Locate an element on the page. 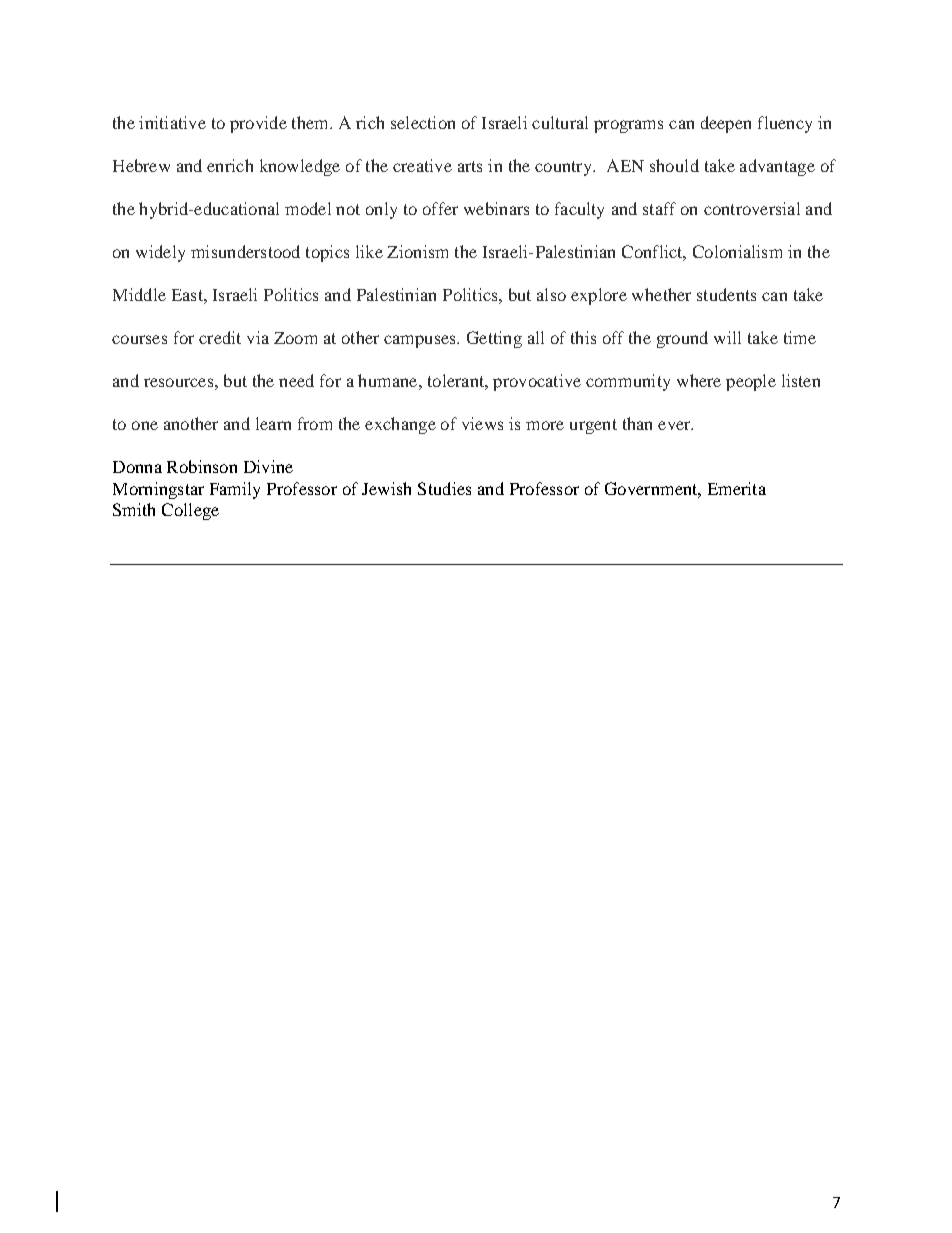  misunderstood is located at coordinates (245, 251).
